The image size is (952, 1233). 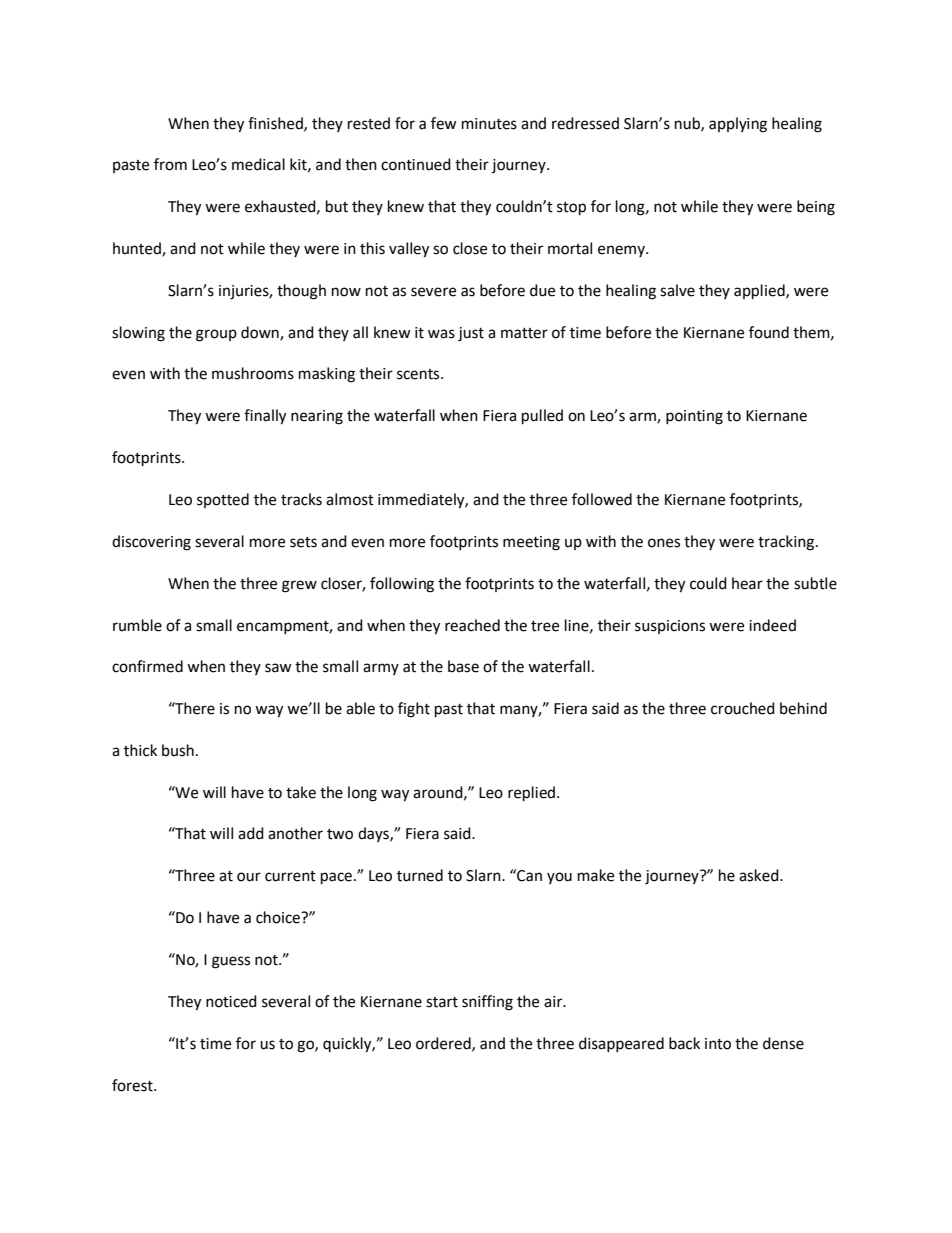 What do you see at coordinates (542, 417) in the document?
I see `pulled` at bounding box center [542, 417].
